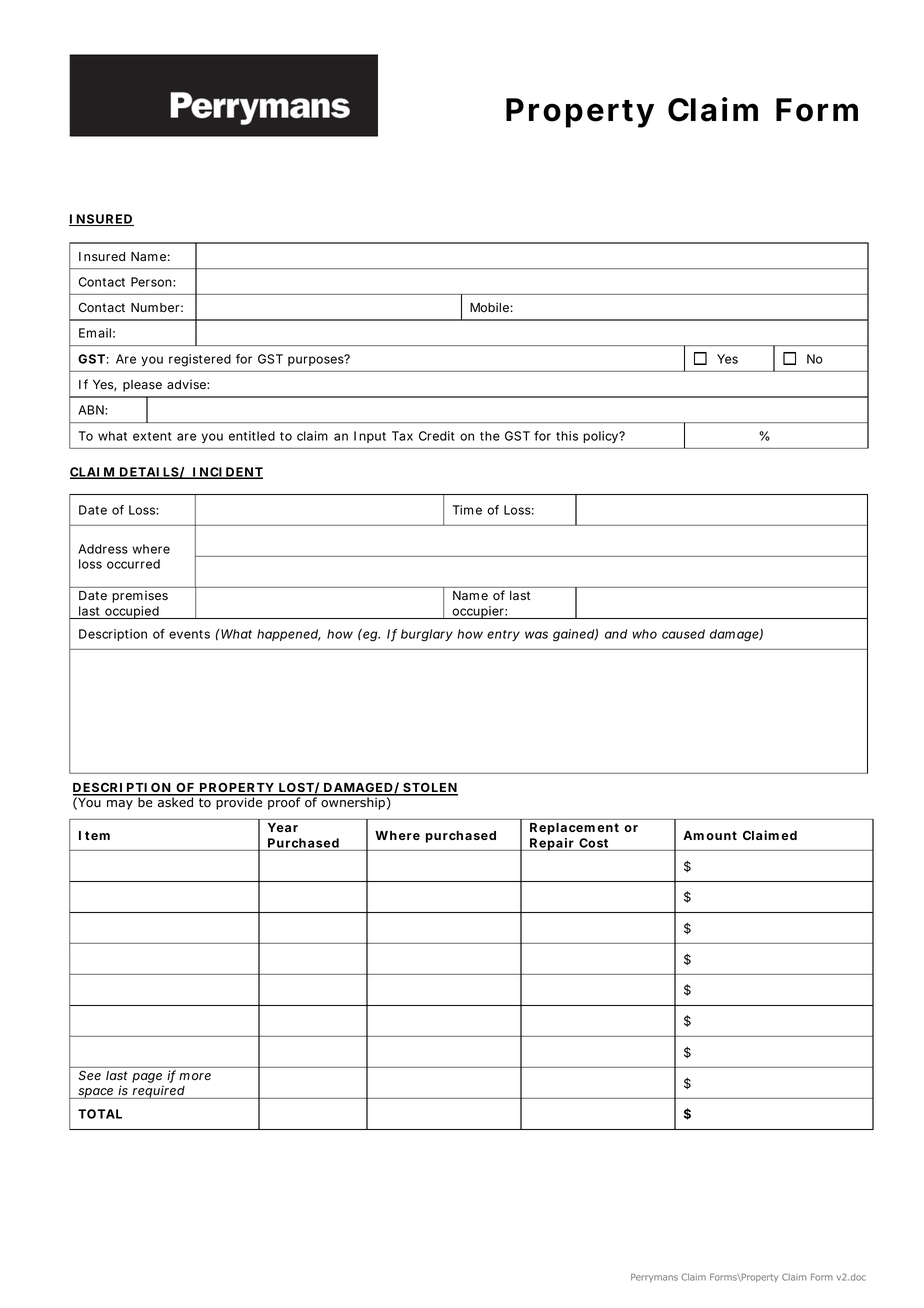 This screenshot has height=1308, width=924. What do you see at coordinates (644, 634) in the screenshot?
I see `who` at bounding box center [644, 634].
